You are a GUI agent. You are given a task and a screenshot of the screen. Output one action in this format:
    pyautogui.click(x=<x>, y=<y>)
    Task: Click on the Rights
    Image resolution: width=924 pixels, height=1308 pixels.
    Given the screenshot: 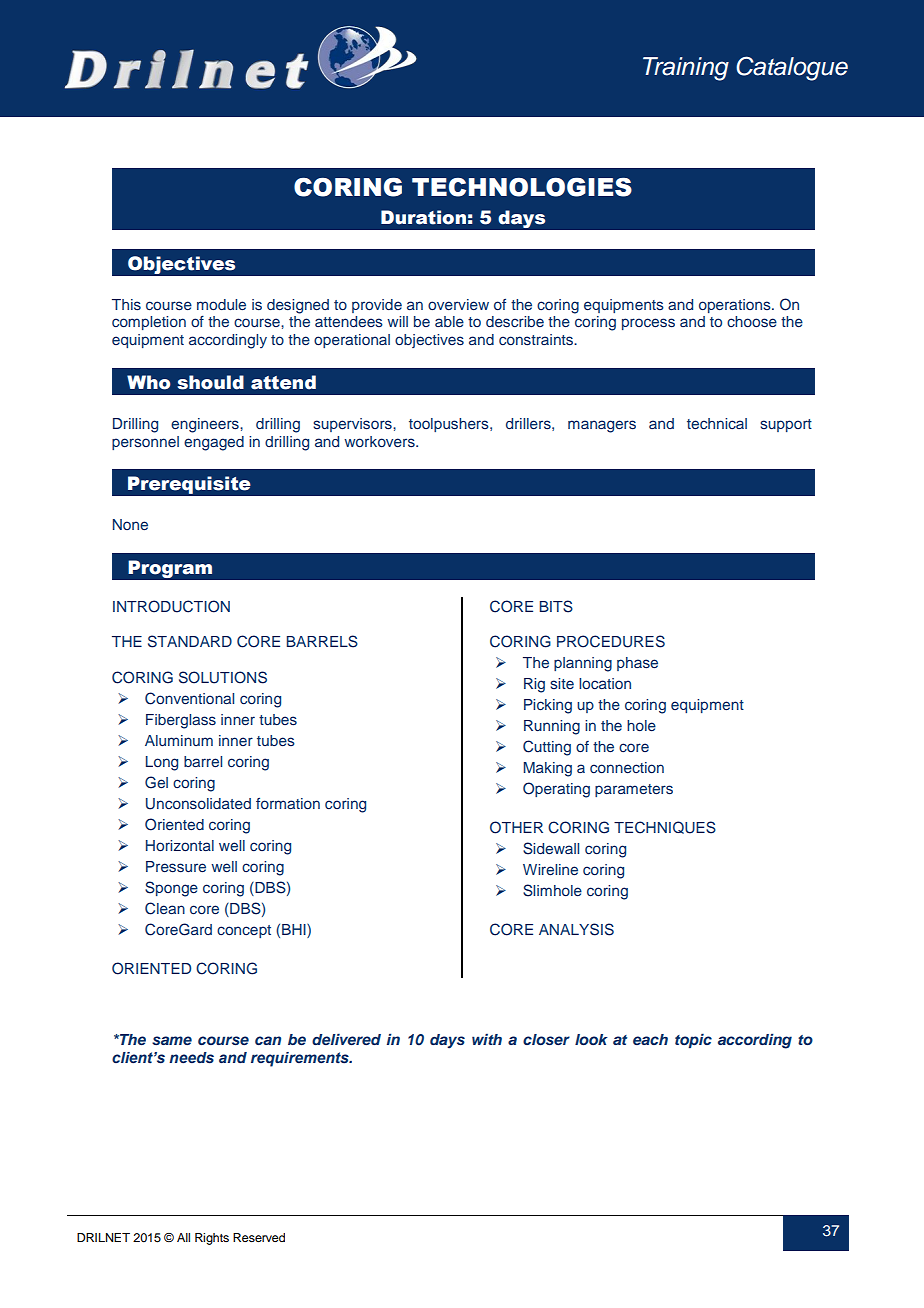 What is the action you would take?
    pyautogui.click(x=212, y=1239)
